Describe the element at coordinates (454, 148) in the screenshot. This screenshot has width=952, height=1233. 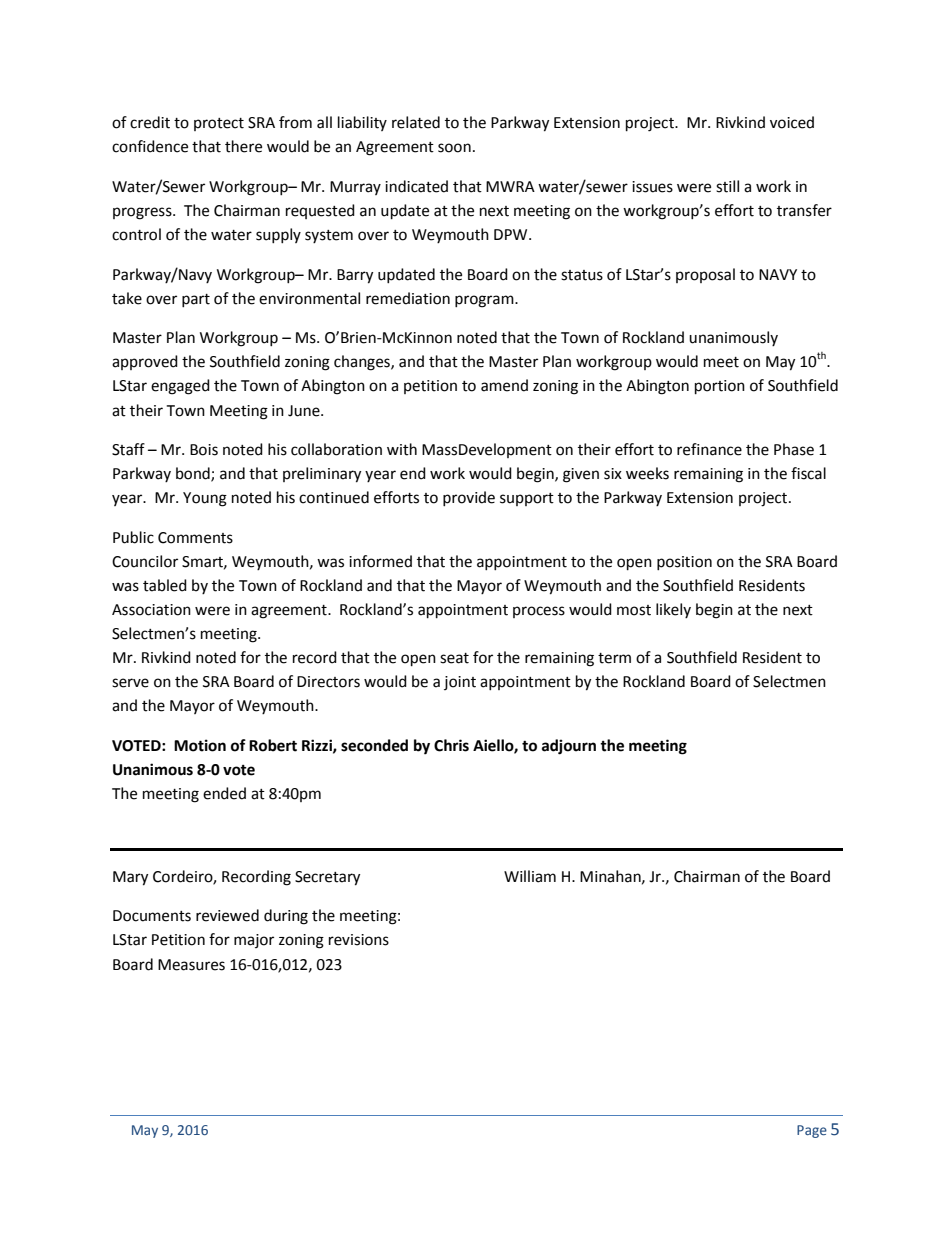
I see `soon` at that location.
